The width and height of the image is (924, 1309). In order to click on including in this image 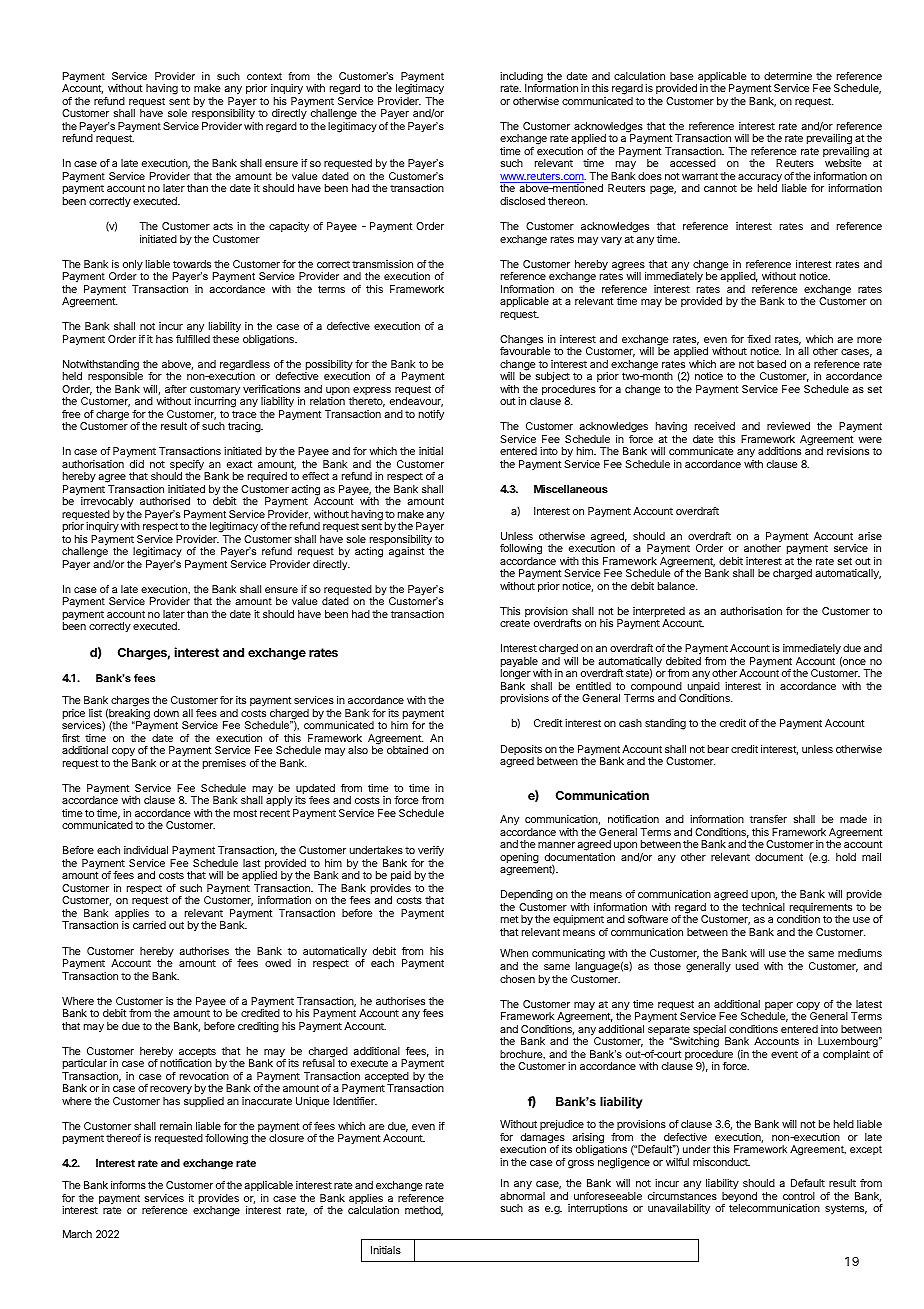, I will do `click(521, 78)`.
